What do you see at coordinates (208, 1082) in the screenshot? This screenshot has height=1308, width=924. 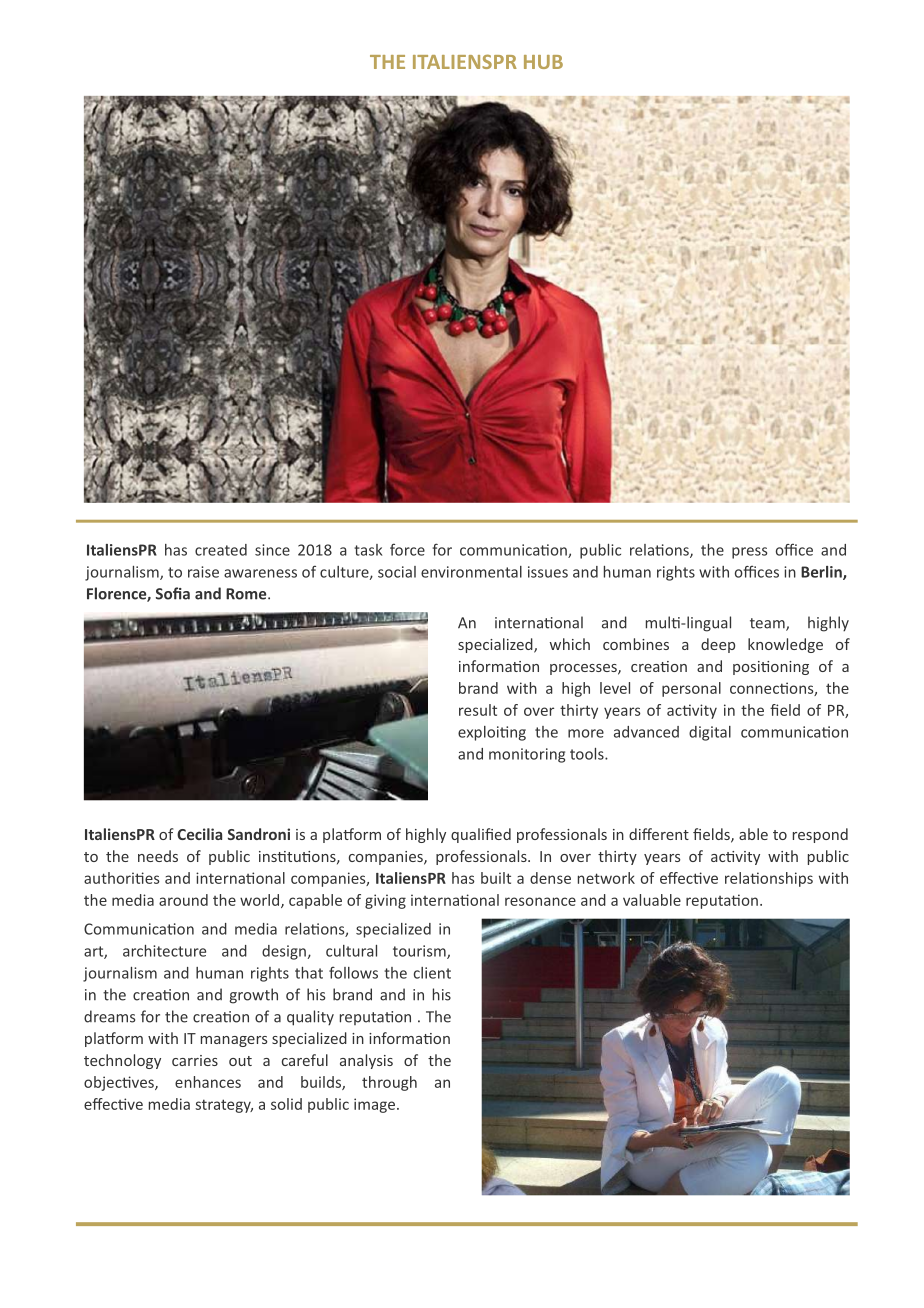 I see `enhances` at bounding box center [208, 1082].
